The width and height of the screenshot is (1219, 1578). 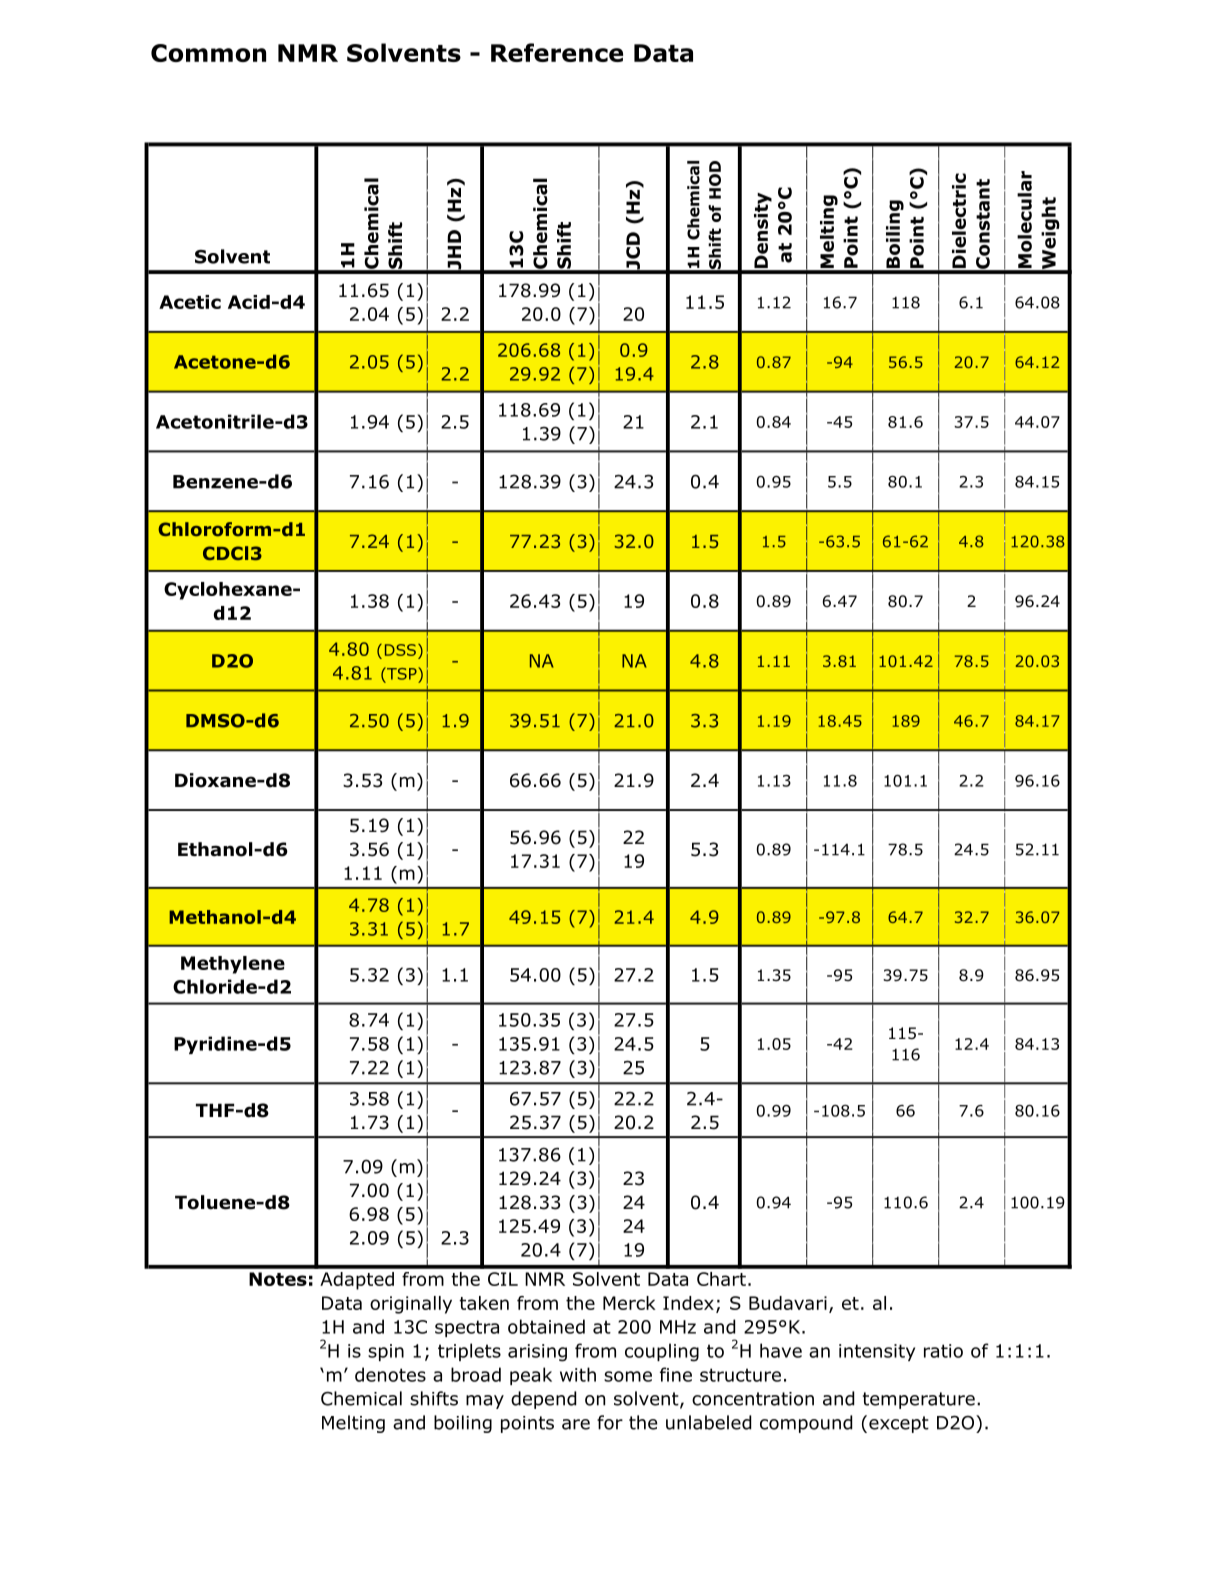 What do you see at coordinates (233, 965) in the screenshot?
I see `Methylene` at bounding box center [233, 965].
